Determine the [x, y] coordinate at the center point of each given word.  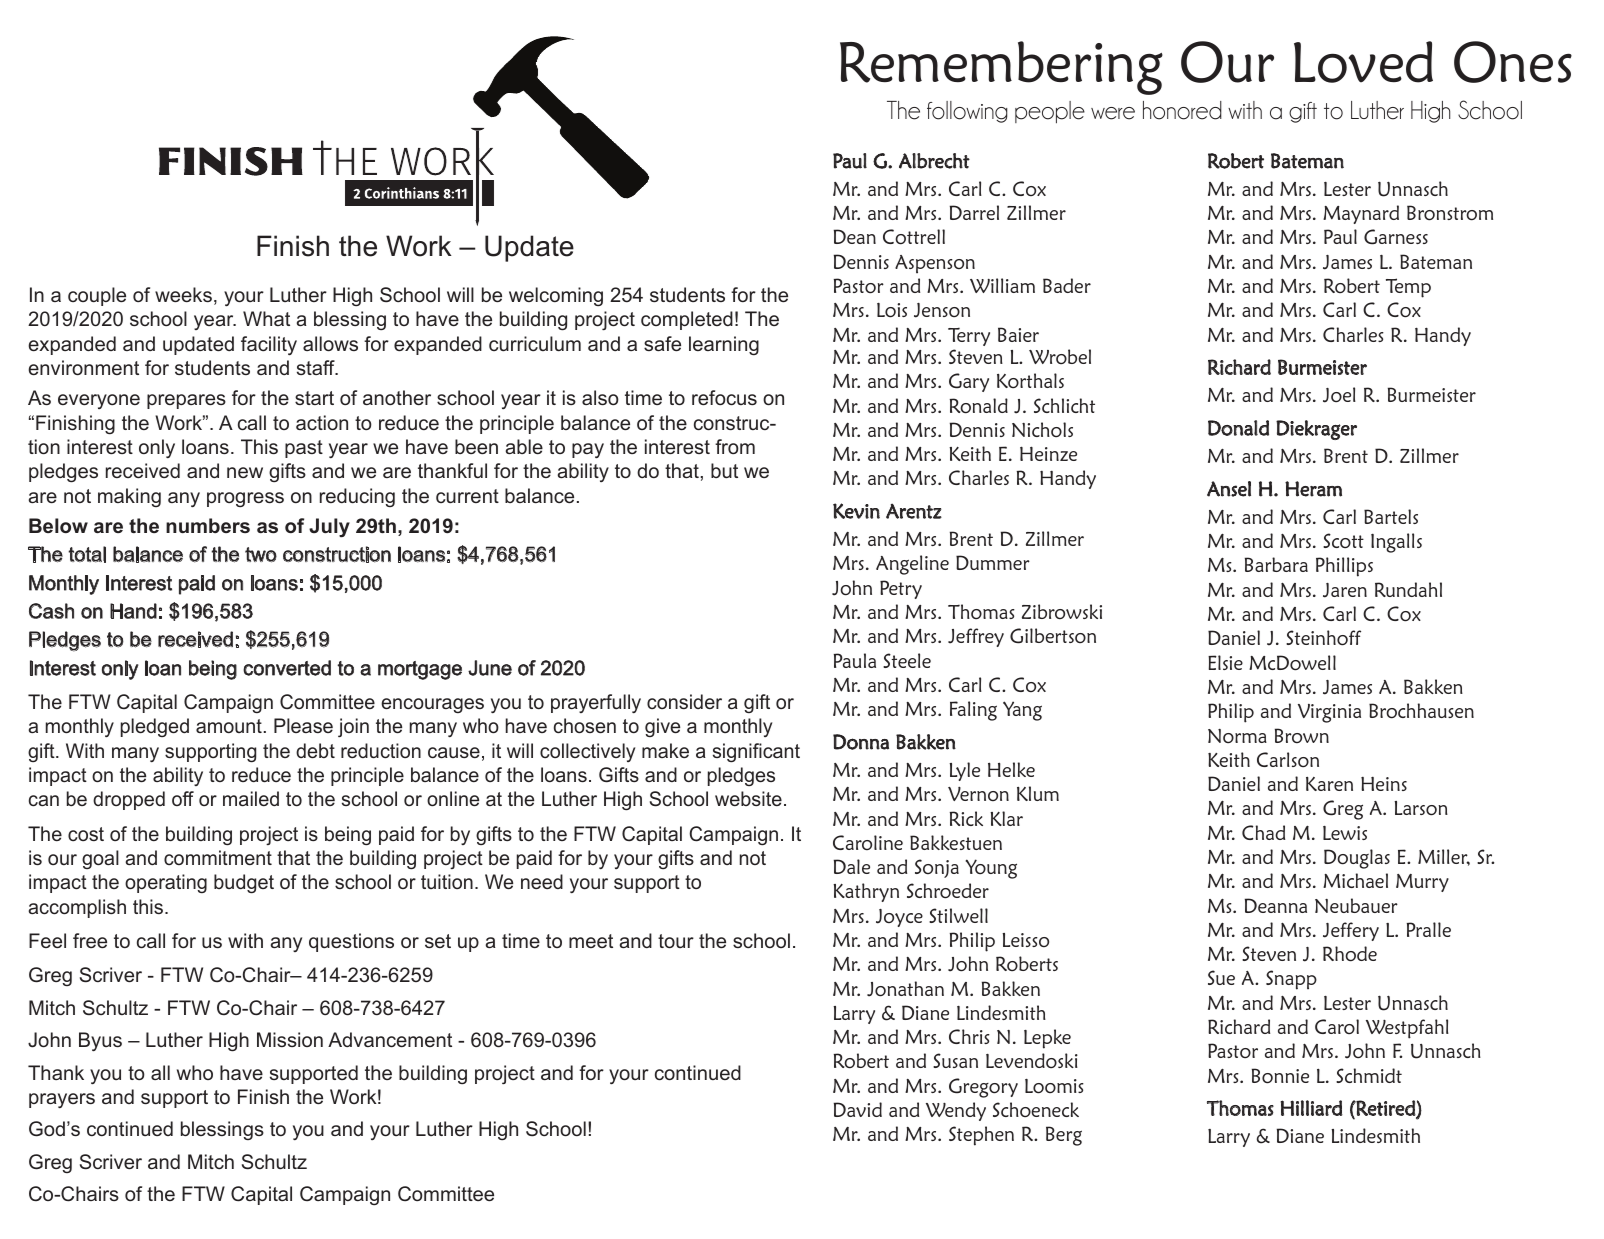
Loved [1363, 62]
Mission [290, 1039]
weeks [183, 294]
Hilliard [1312, 1108]
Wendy [956, 1111]
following [967, 112]
